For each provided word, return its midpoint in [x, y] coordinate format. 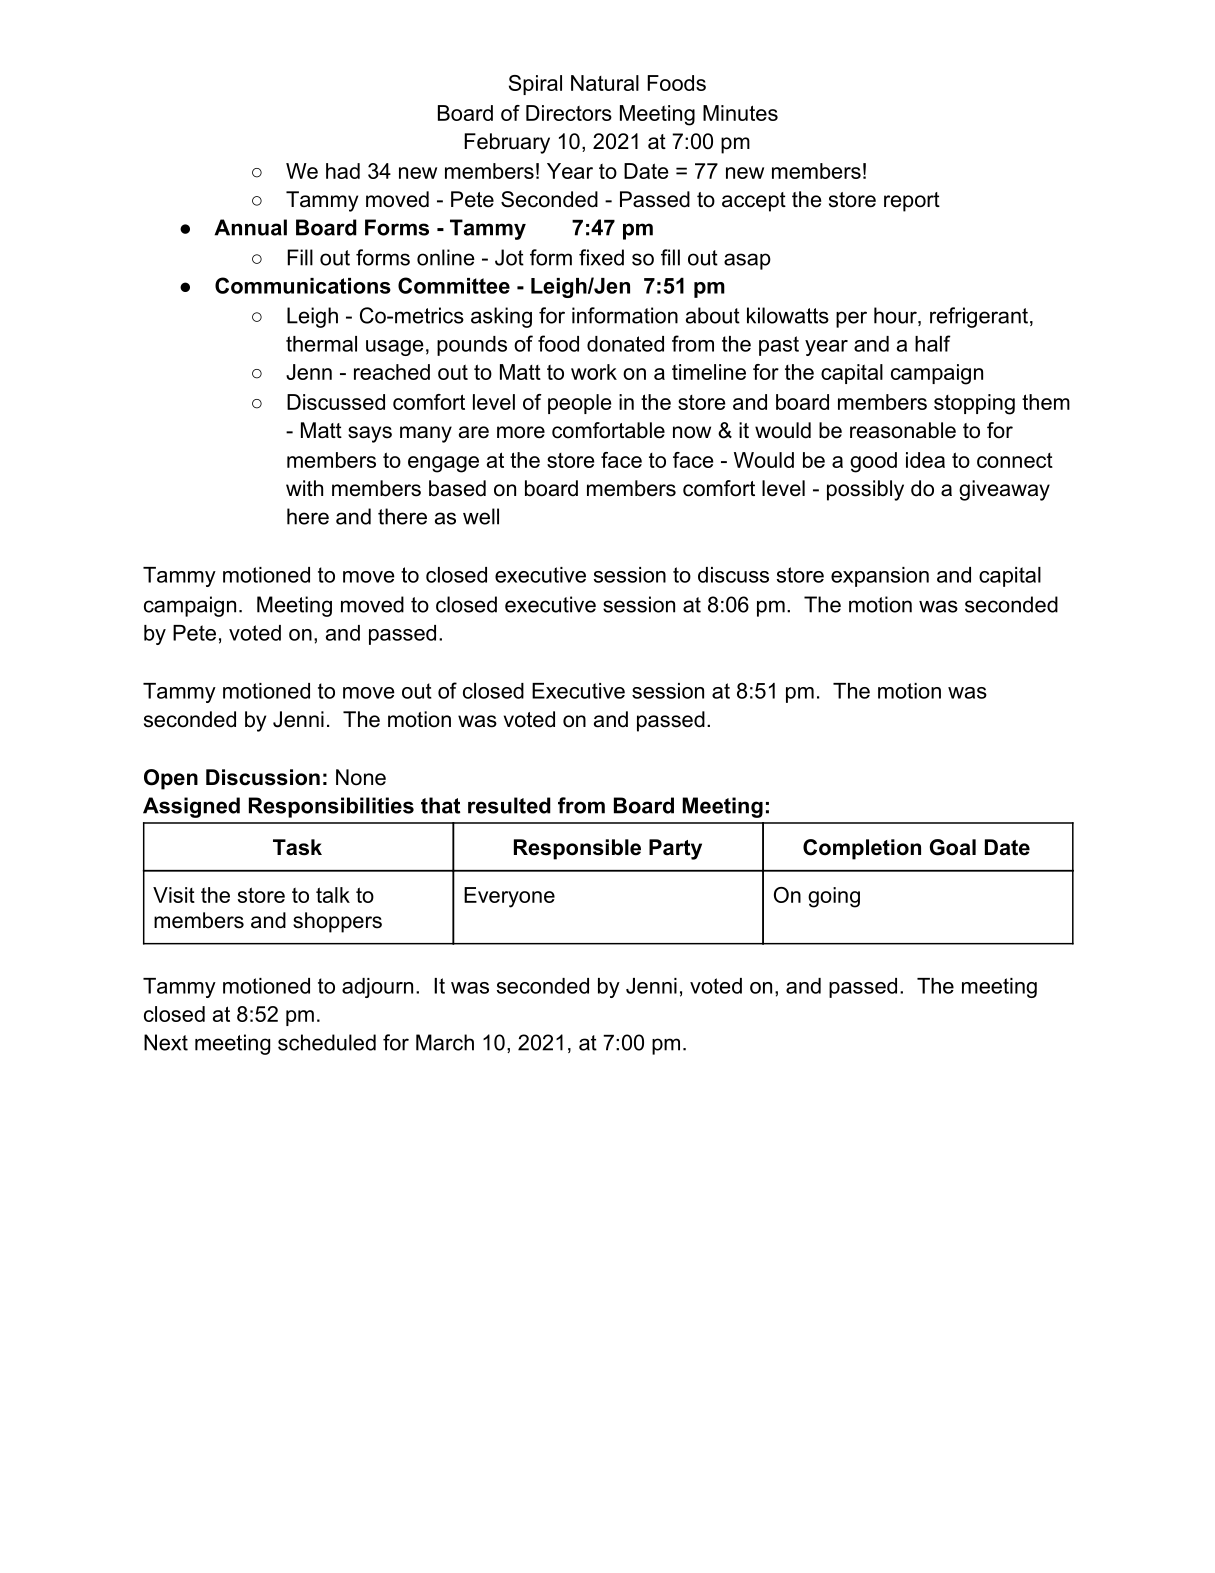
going [834, 897]
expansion [880, 577]
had [343, 171]
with [304, 488]
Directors [569, 113]
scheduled [327, 1042]
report [912, 202]
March [445, 1042]
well [481, 516]
